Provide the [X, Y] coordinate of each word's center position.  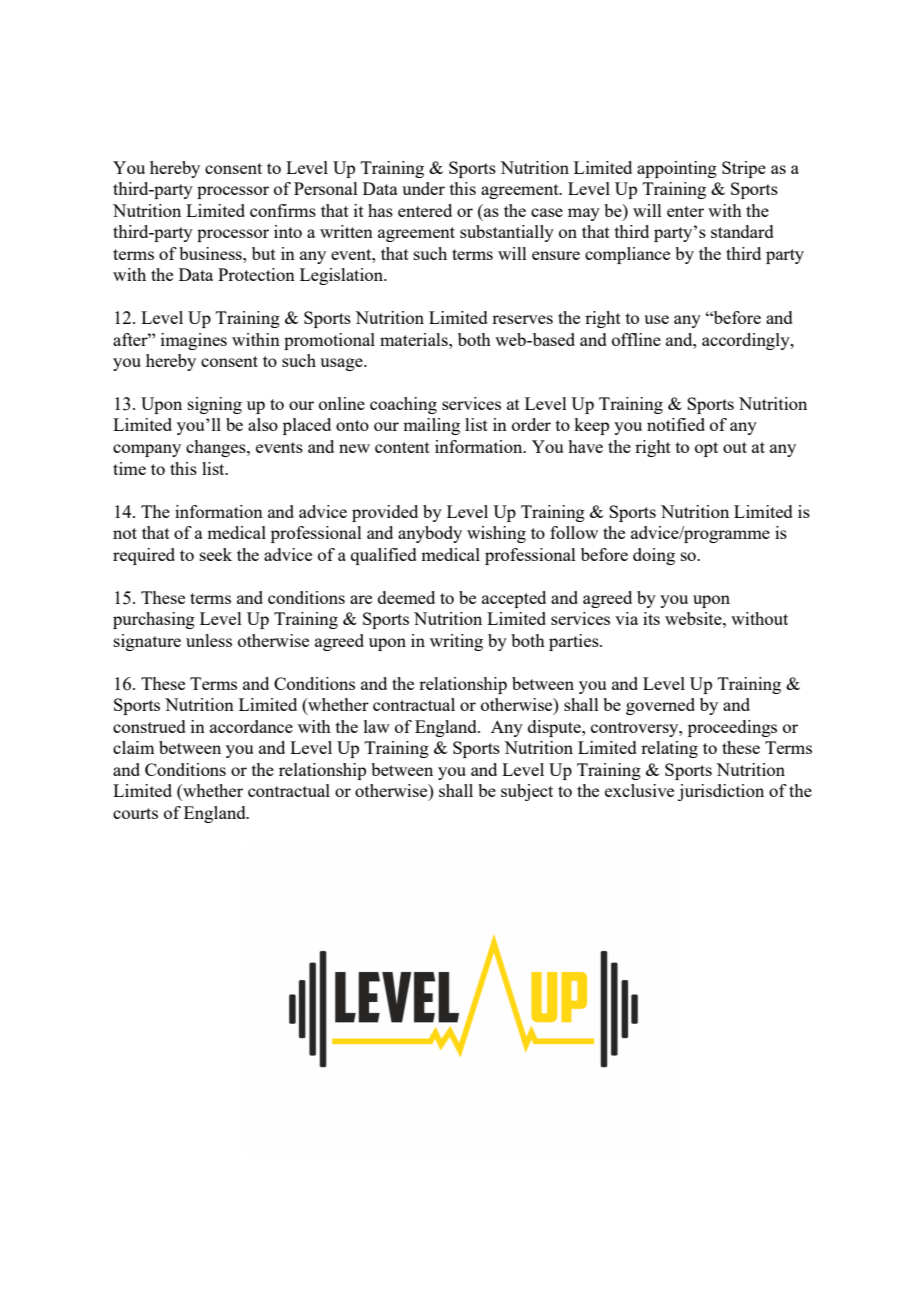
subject [527, 792]
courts [135, 813]
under [423, 188]
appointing [677, 169]
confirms [283, 210]
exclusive [639, 790]
